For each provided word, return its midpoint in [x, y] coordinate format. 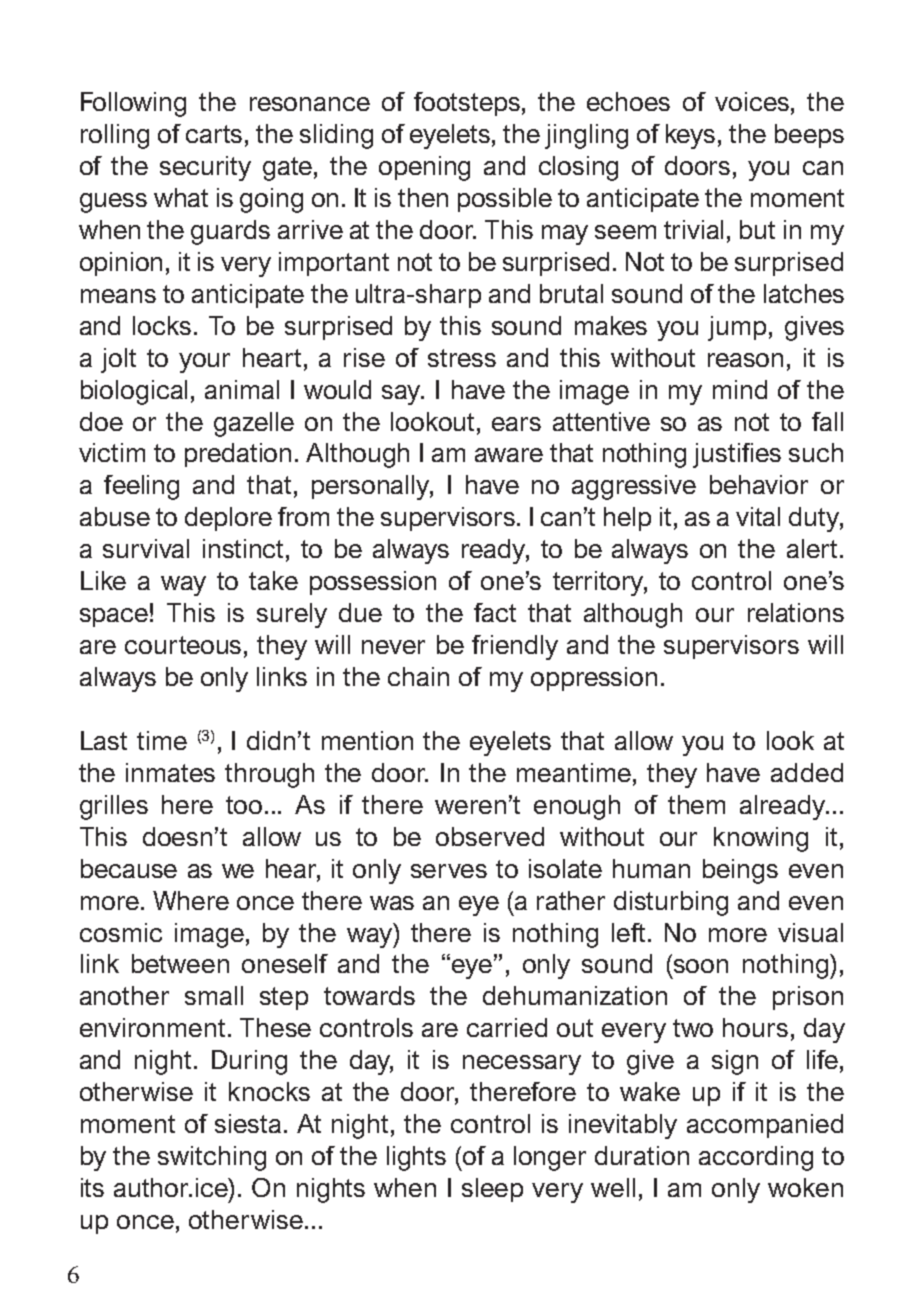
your [204, 363]
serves [449, 871]
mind [740, 389]
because [129, 868]
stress [462, 358]
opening [424, 168]
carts [214, 134]
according [756, 1158]
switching [212, 1158]
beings [740, 871]
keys [690, 136]
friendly [515, 647]
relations [796, 612]
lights [416, 1158]
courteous [183, 645]
